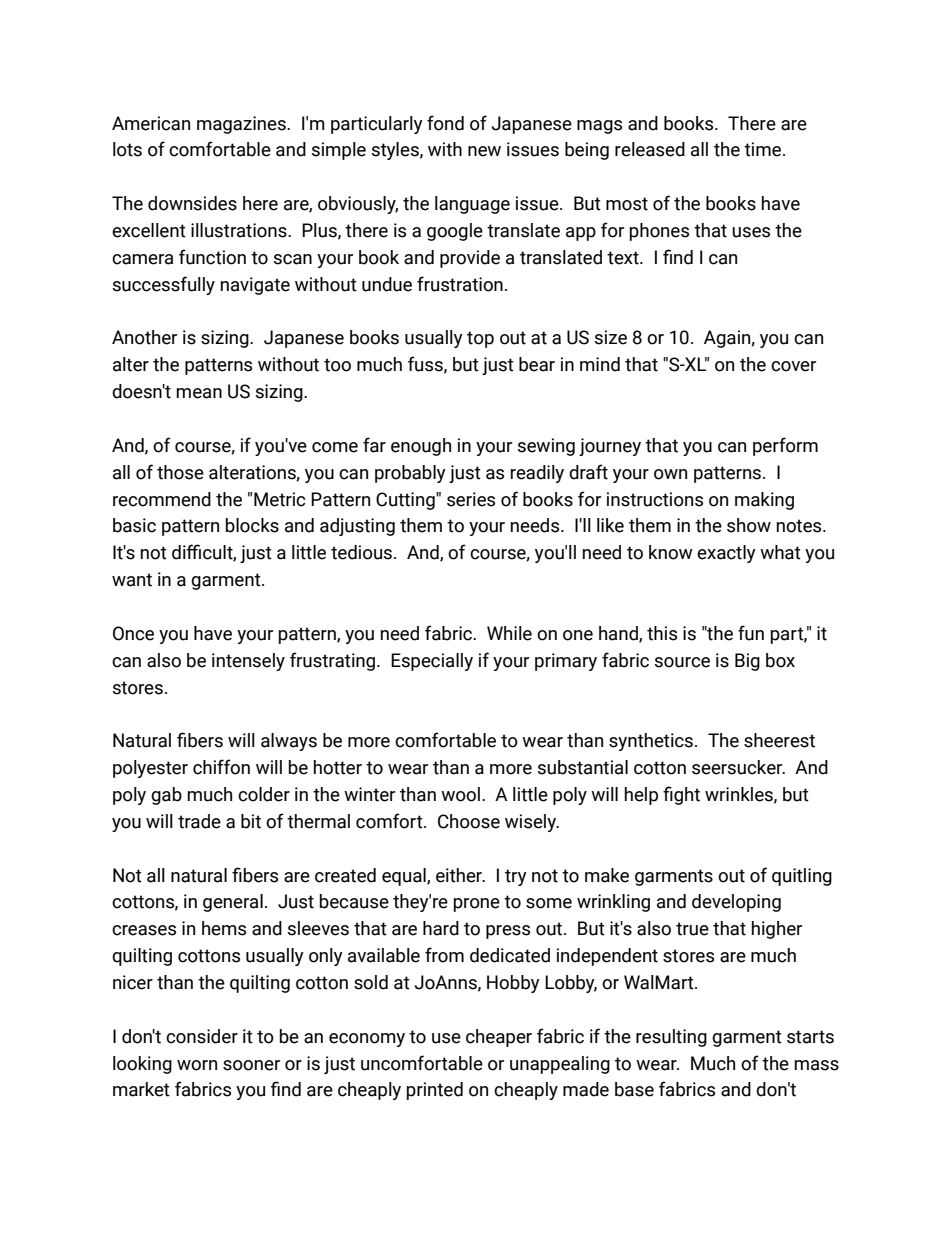 The height and width of the document is (1233, 952). I want to click on new, so click(484, 151).
